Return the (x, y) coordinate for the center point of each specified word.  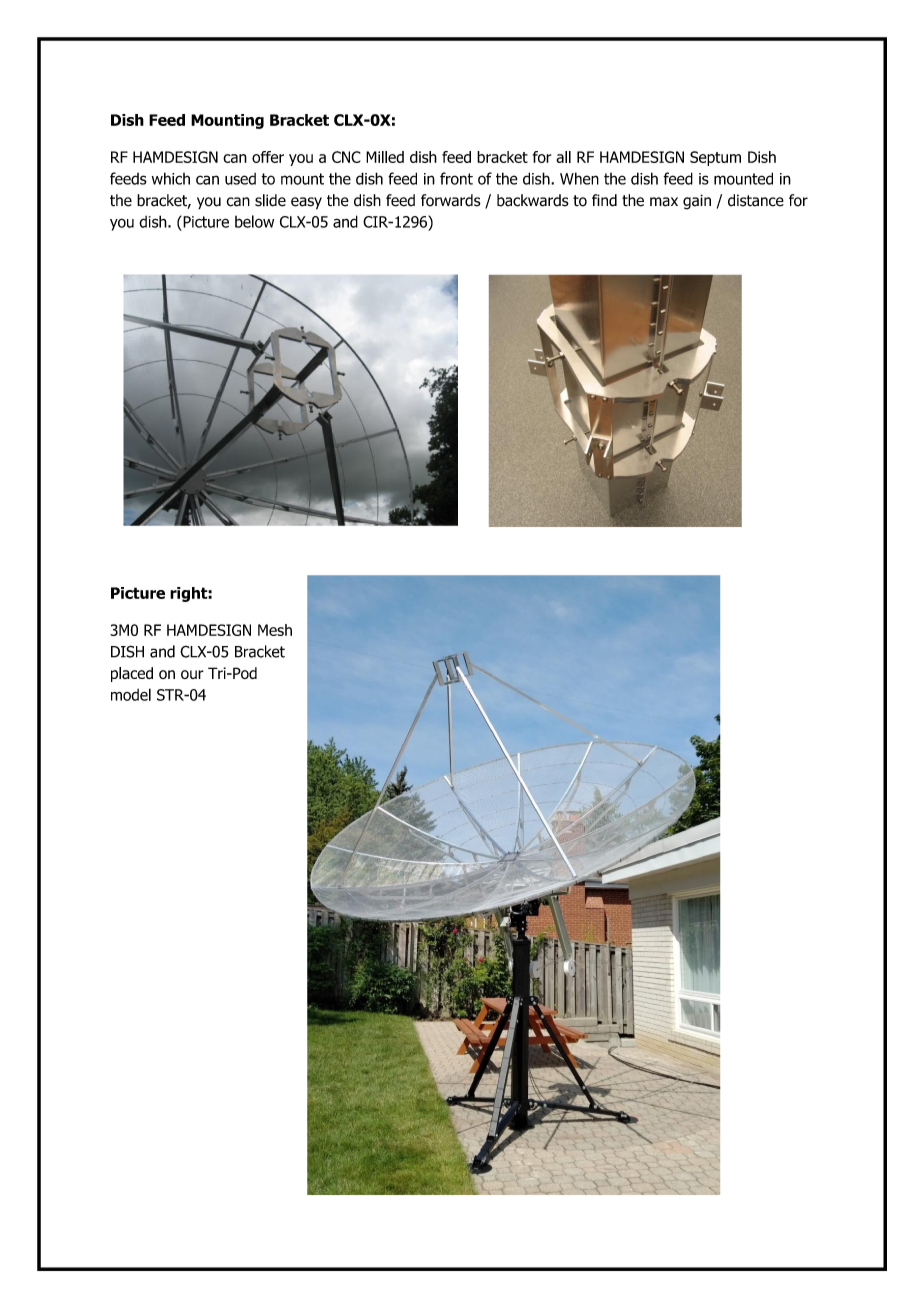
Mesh (275, 630)
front (456, 178)
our (192, 674)
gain (697, 202)
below (254, 221)
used (240, 179)
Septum (715, 158)
